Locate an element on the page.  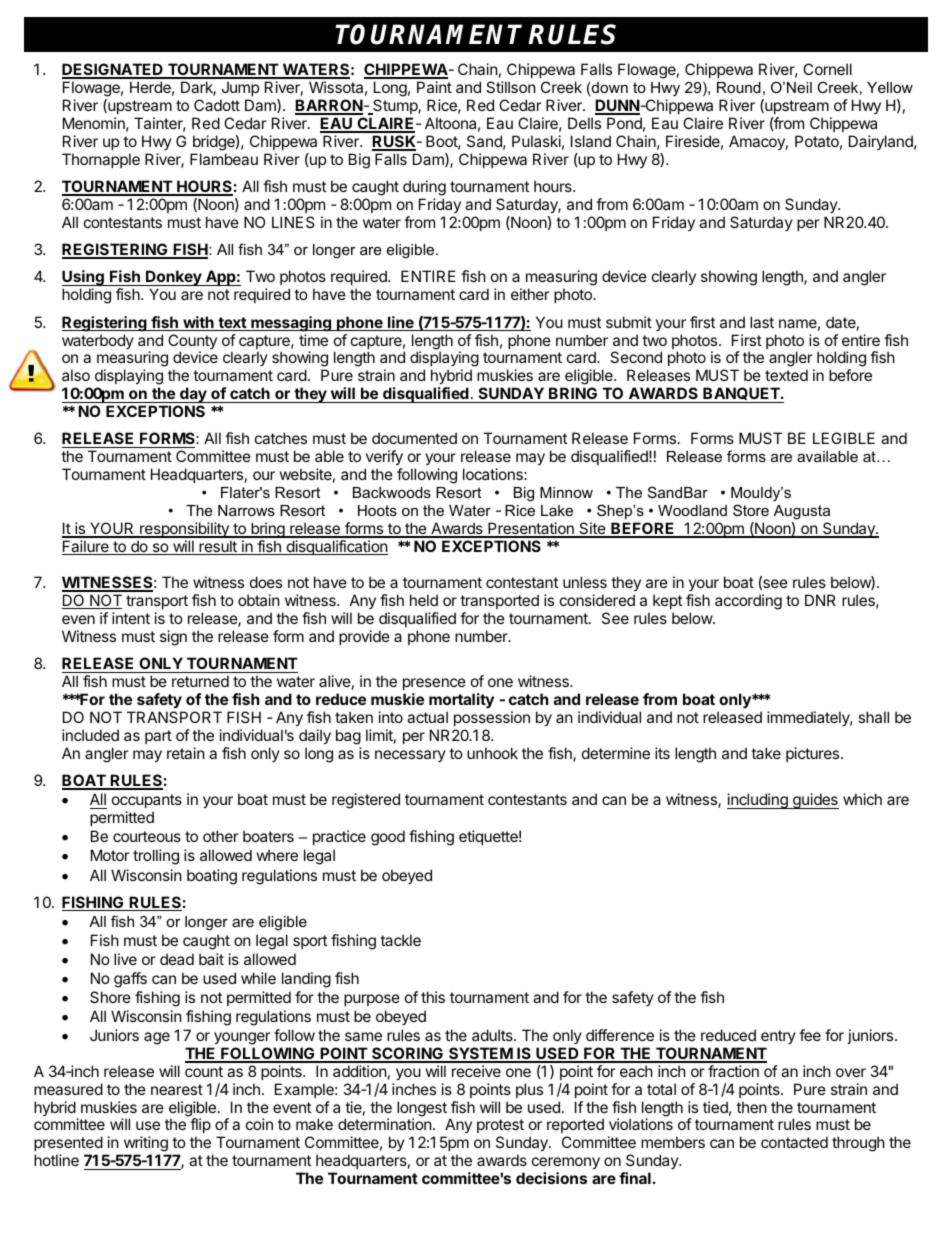
DNR is located at coordinates (820, 600).
